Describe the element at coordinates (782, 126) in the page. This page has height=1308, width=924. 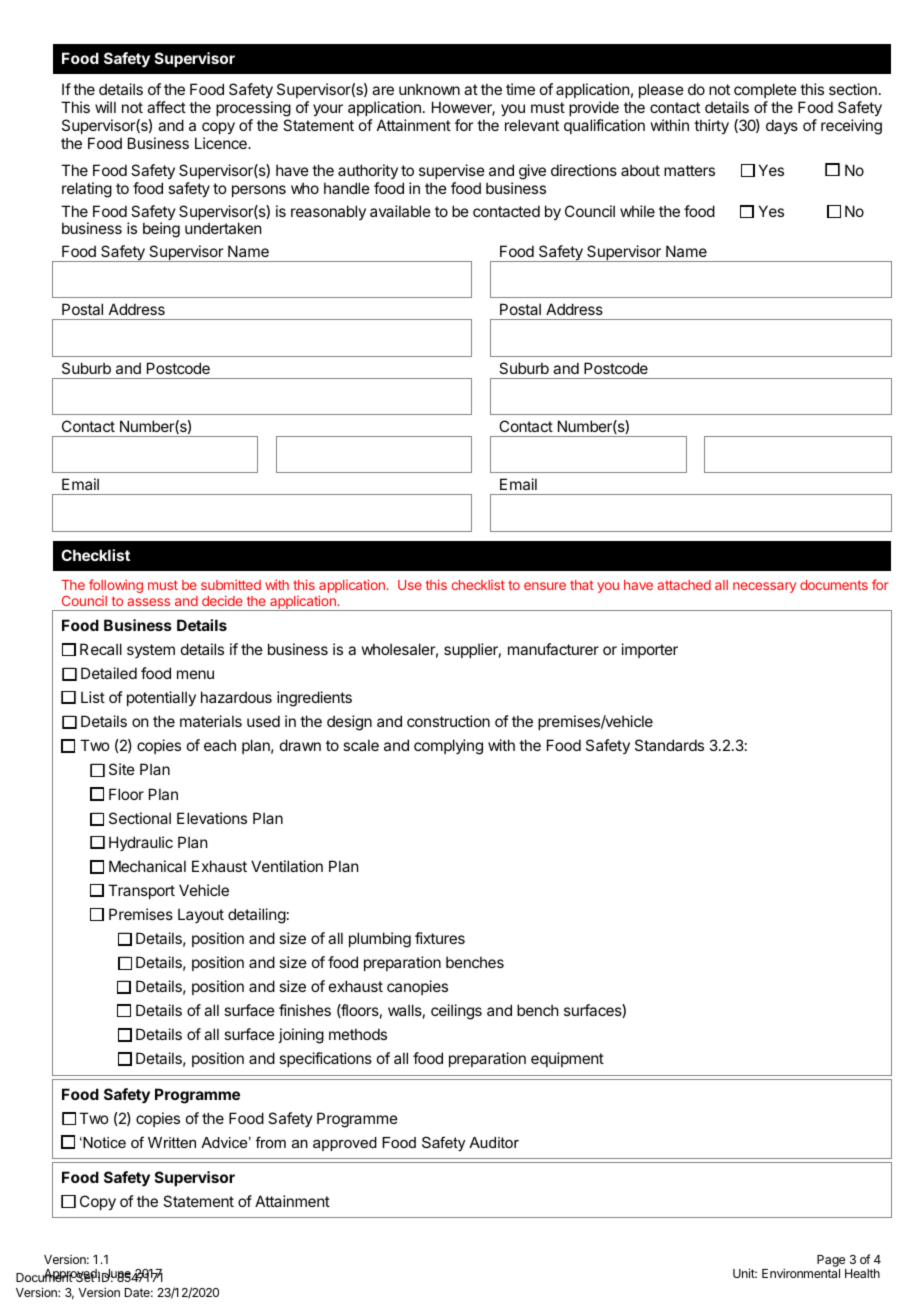
I see `days` at that location.
